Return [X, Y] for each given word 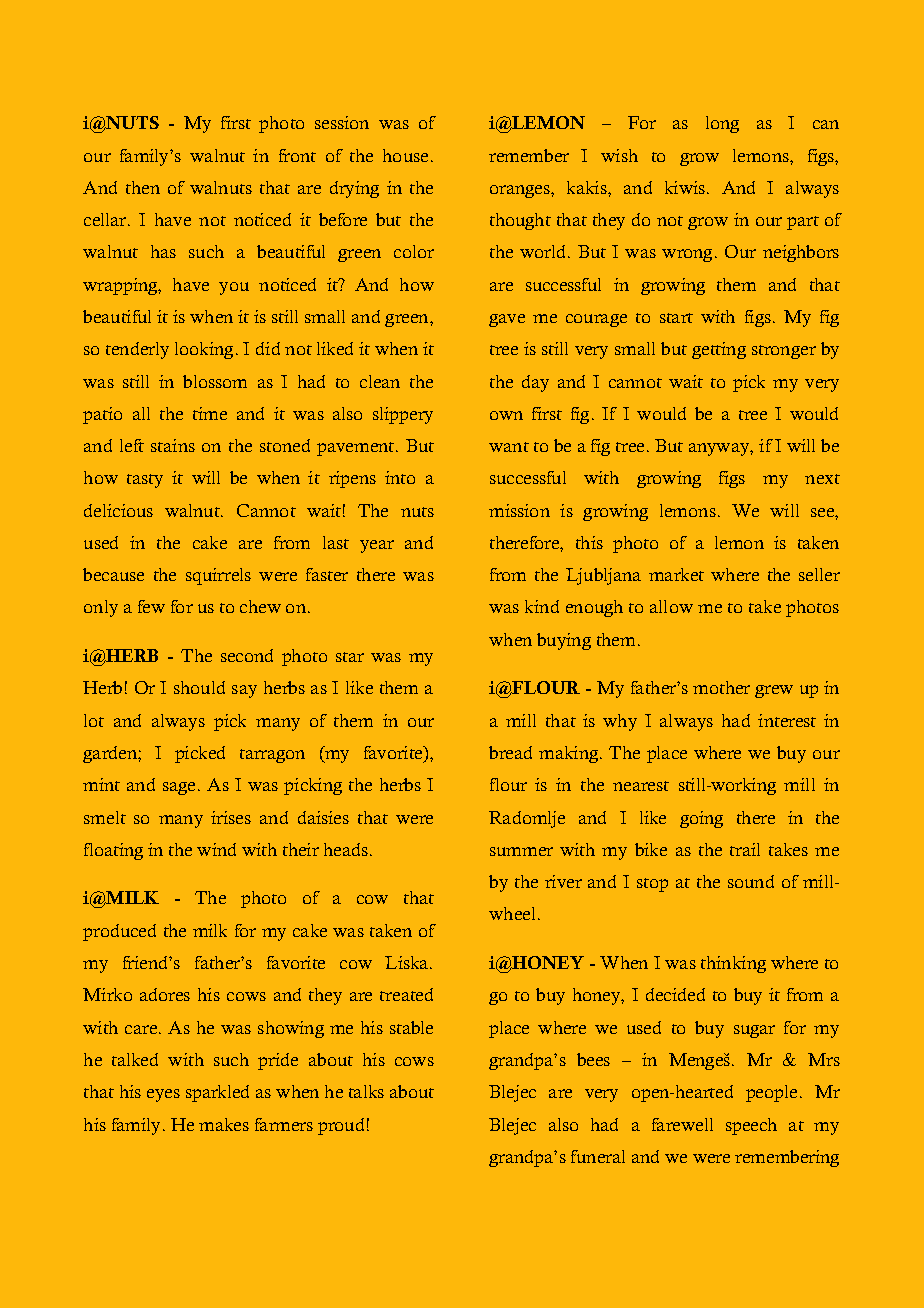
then [143, 187]
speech [751, 1126]
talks [366, 1091]
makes [224, 1124]
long [722, 124]
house [405, 155]
